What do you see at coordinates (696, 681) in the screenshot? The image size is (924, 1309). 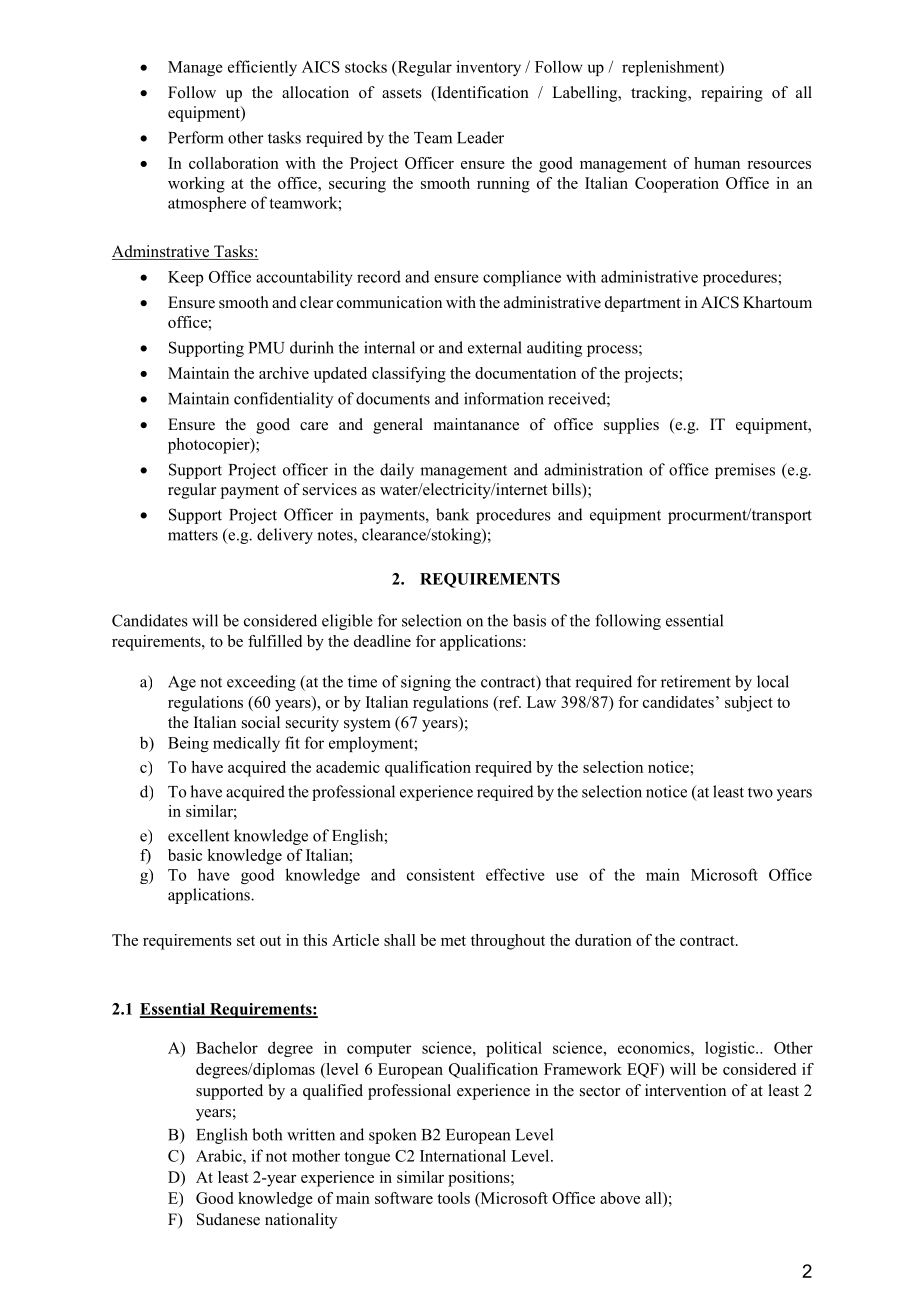 I see `retirement` at bounding box center [696, 681].
